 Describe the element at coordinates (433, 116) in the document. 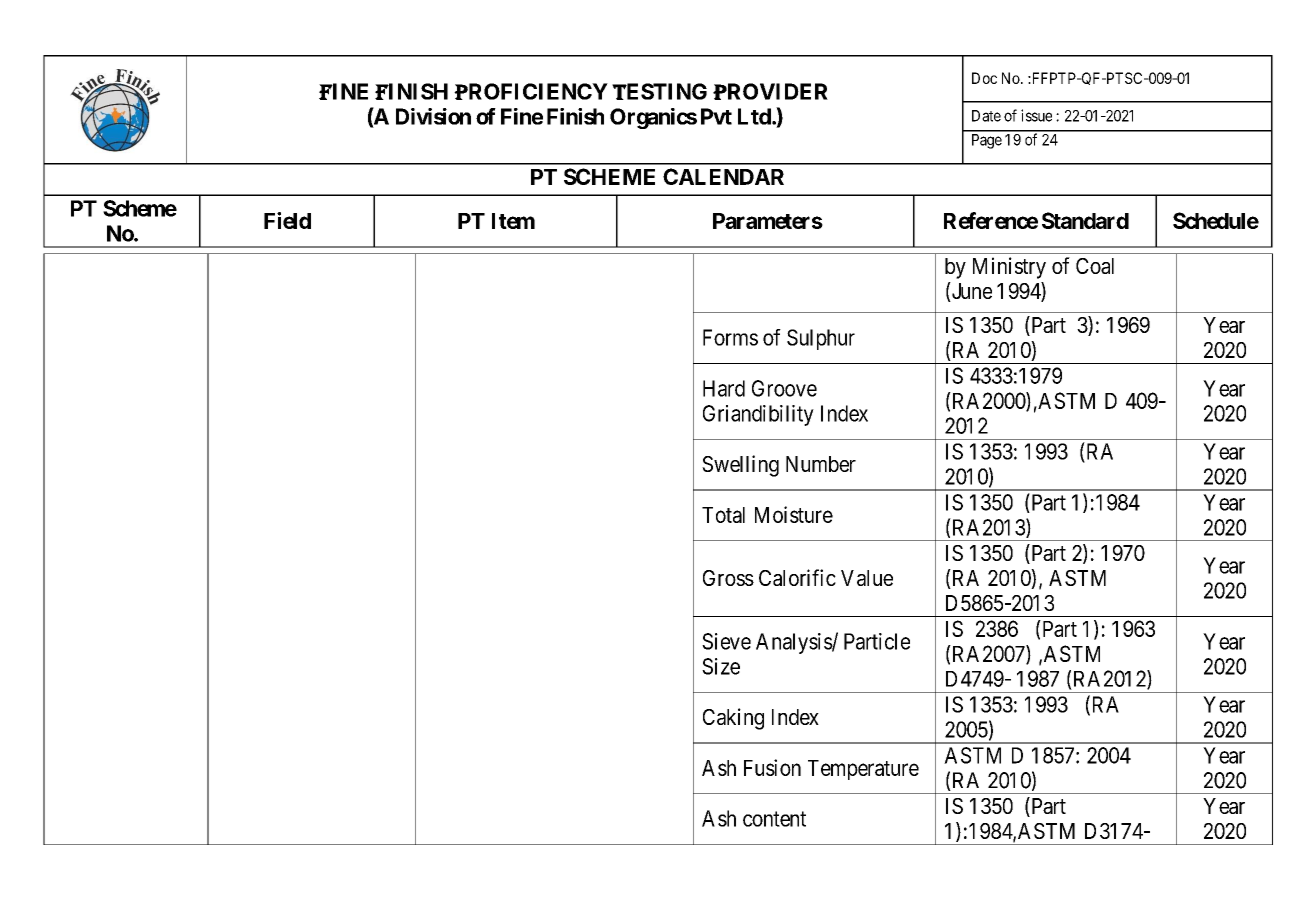

I see `Division` at that location.
